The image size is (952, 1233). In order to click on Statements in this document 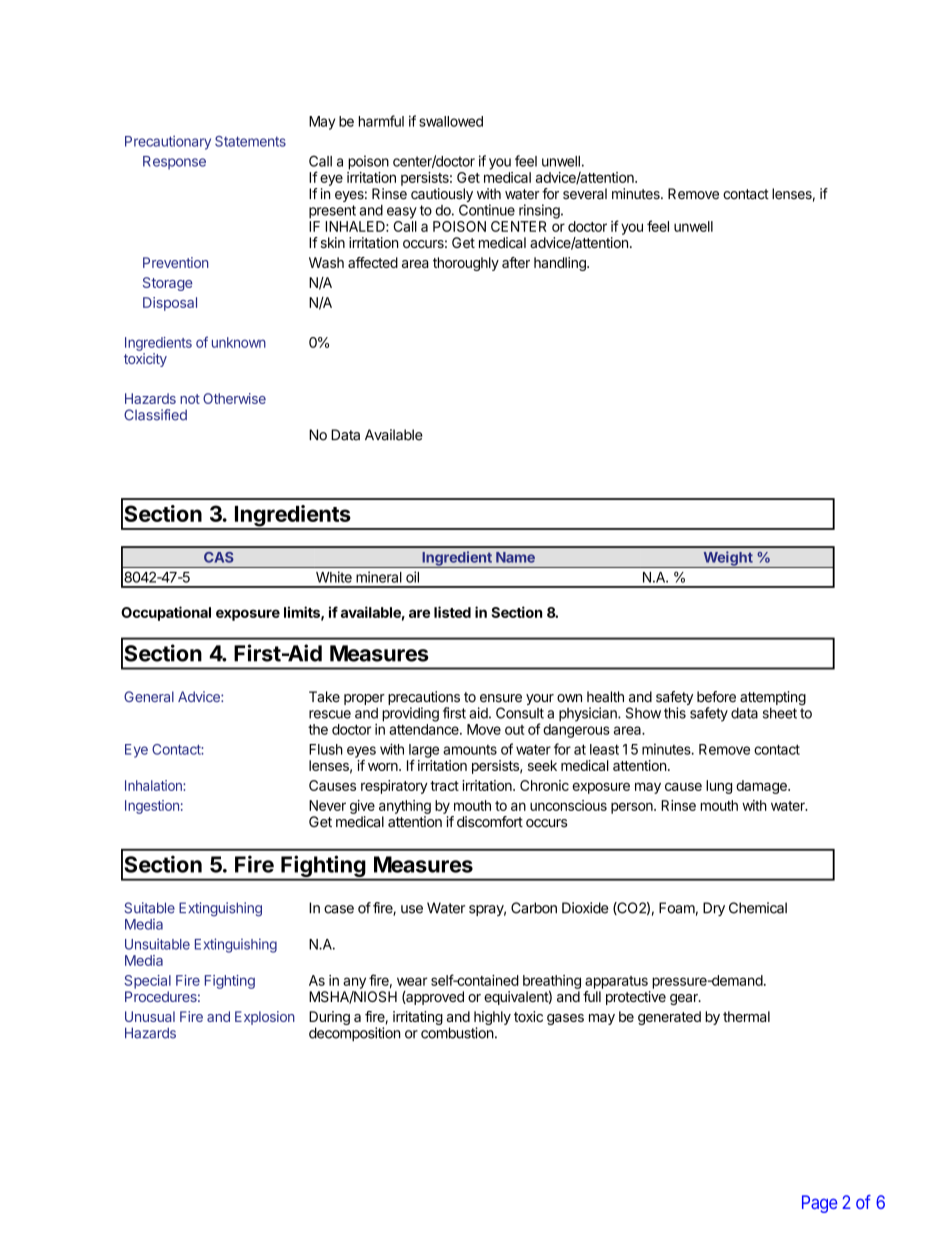, I will do `click(250, 141)`.
